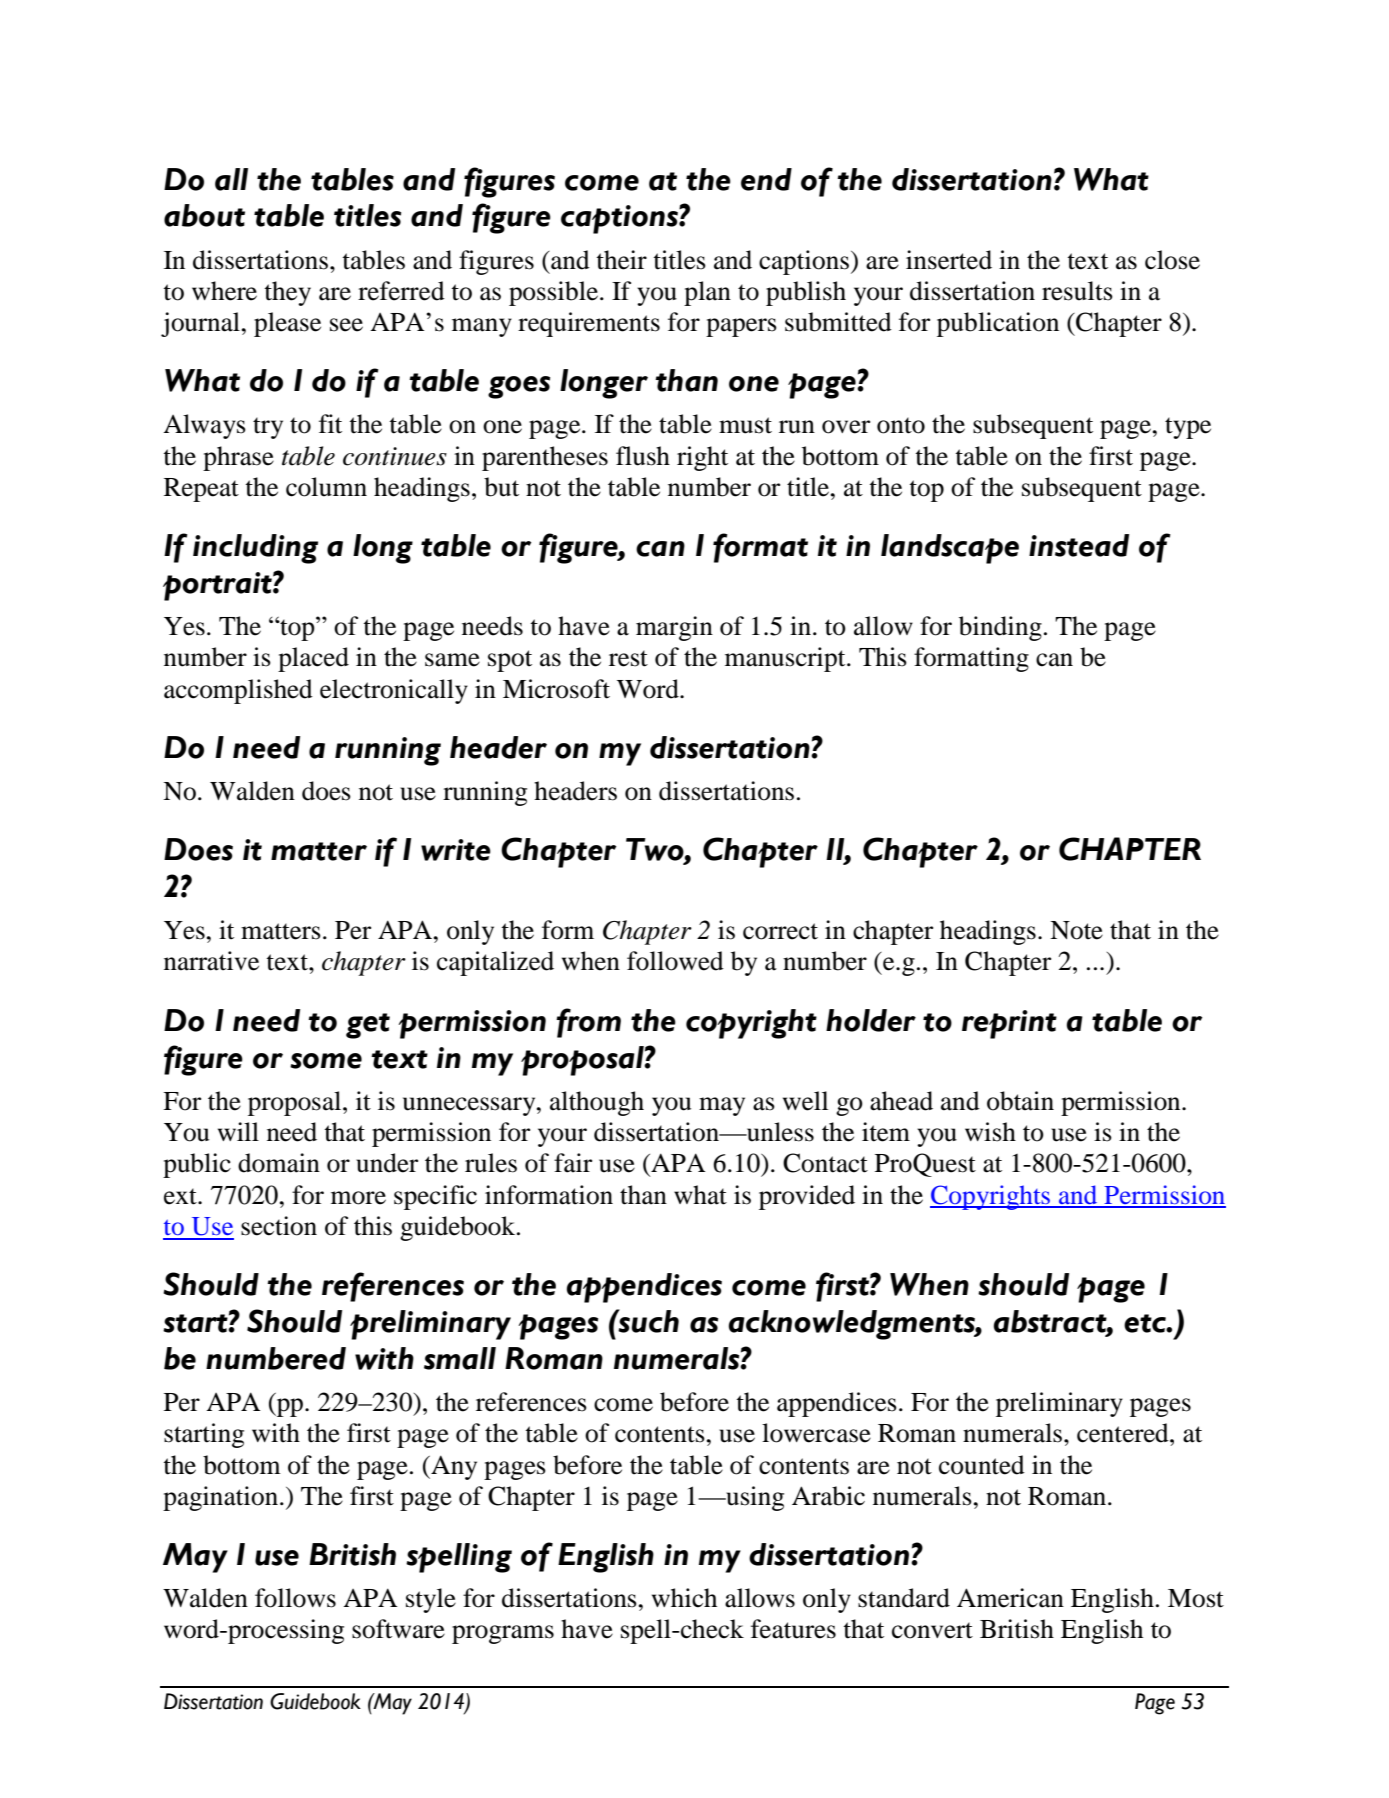 Image resolution: width=1389 pixels, height=1798 pixels. What do you see at coordinates (295, 1598) in the screenshot?
I see `follows` at bounding box center [295, 1598].
